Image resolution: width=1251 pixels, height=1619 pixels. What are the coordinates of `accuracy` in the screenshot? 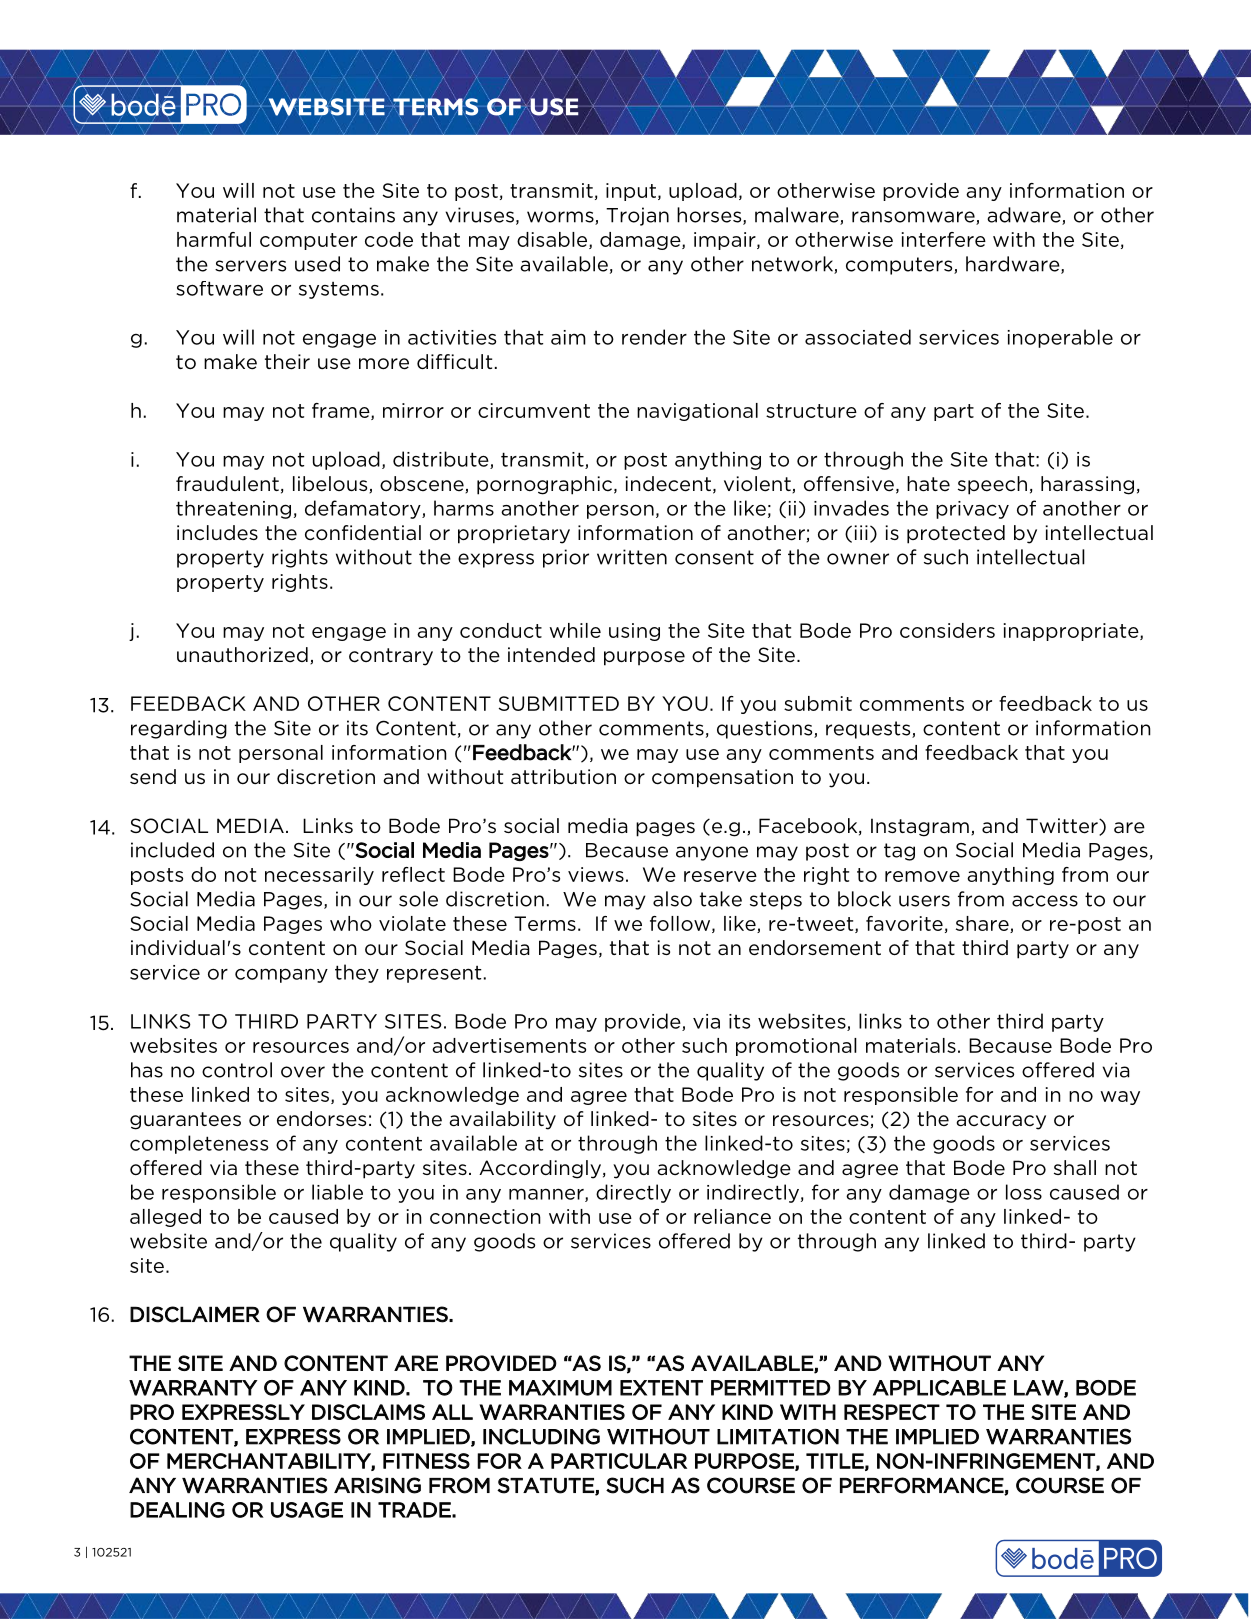 It's located at (1001, 1122).
